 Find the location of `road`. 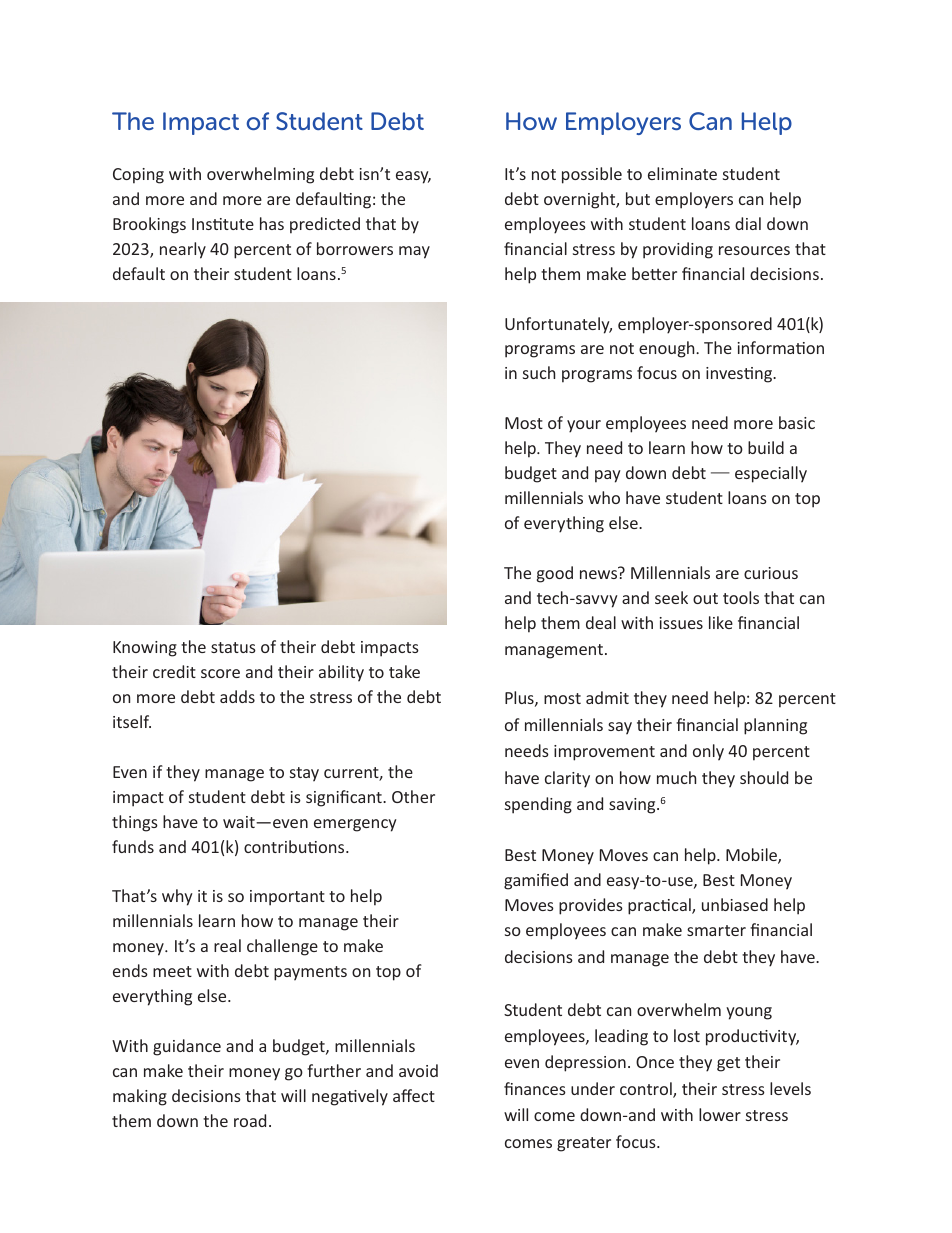

road is located at coordinates (250, 1120).
